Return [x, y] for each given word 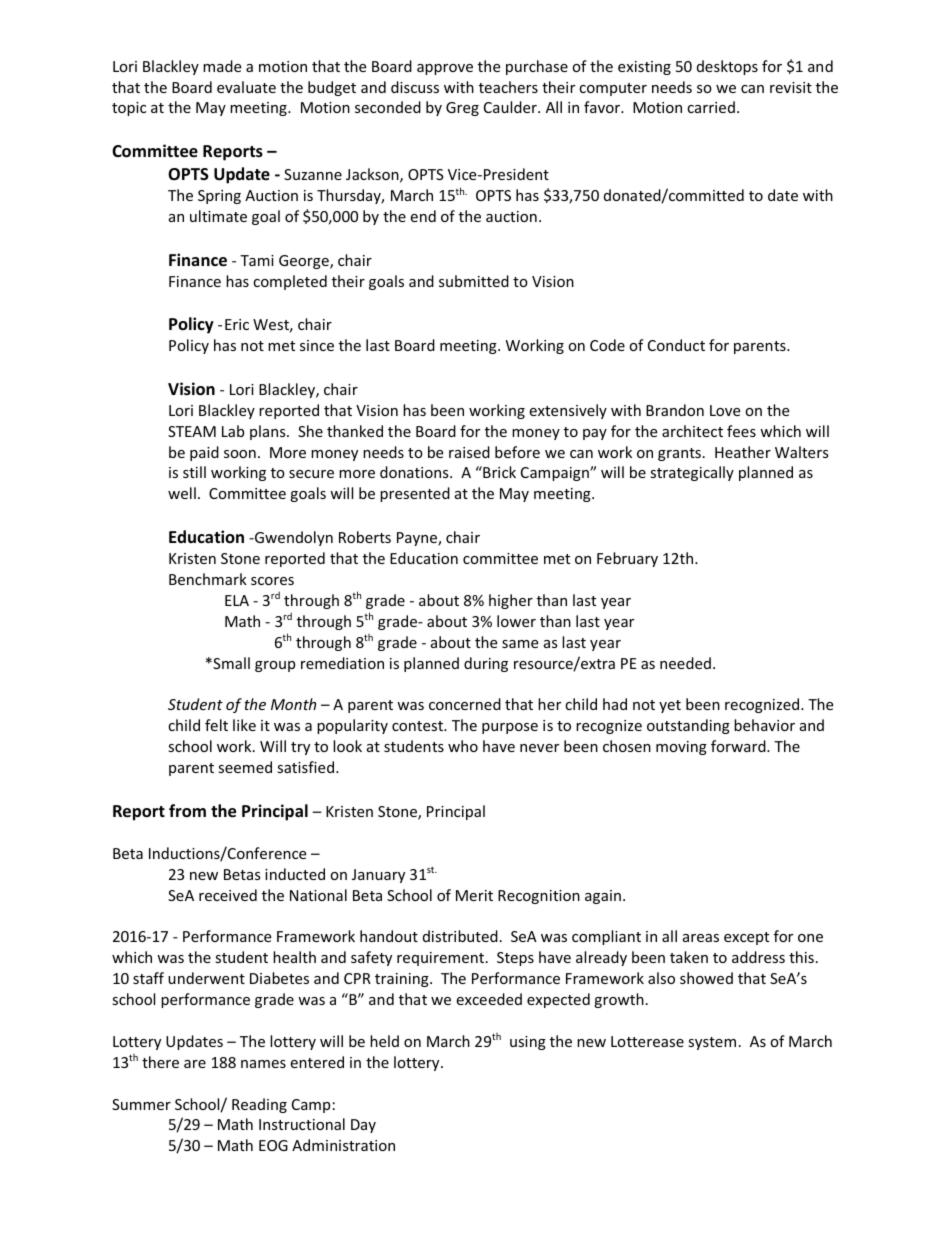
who [463, 746]
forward [739, 746]
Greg [462, 109]
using [528, 1043]
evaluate [246, 87]
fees [741, 431]
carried [711, 107]
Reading [259, 1105]
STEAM [192, 431]
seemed [245, 767]
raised [469, 452]
